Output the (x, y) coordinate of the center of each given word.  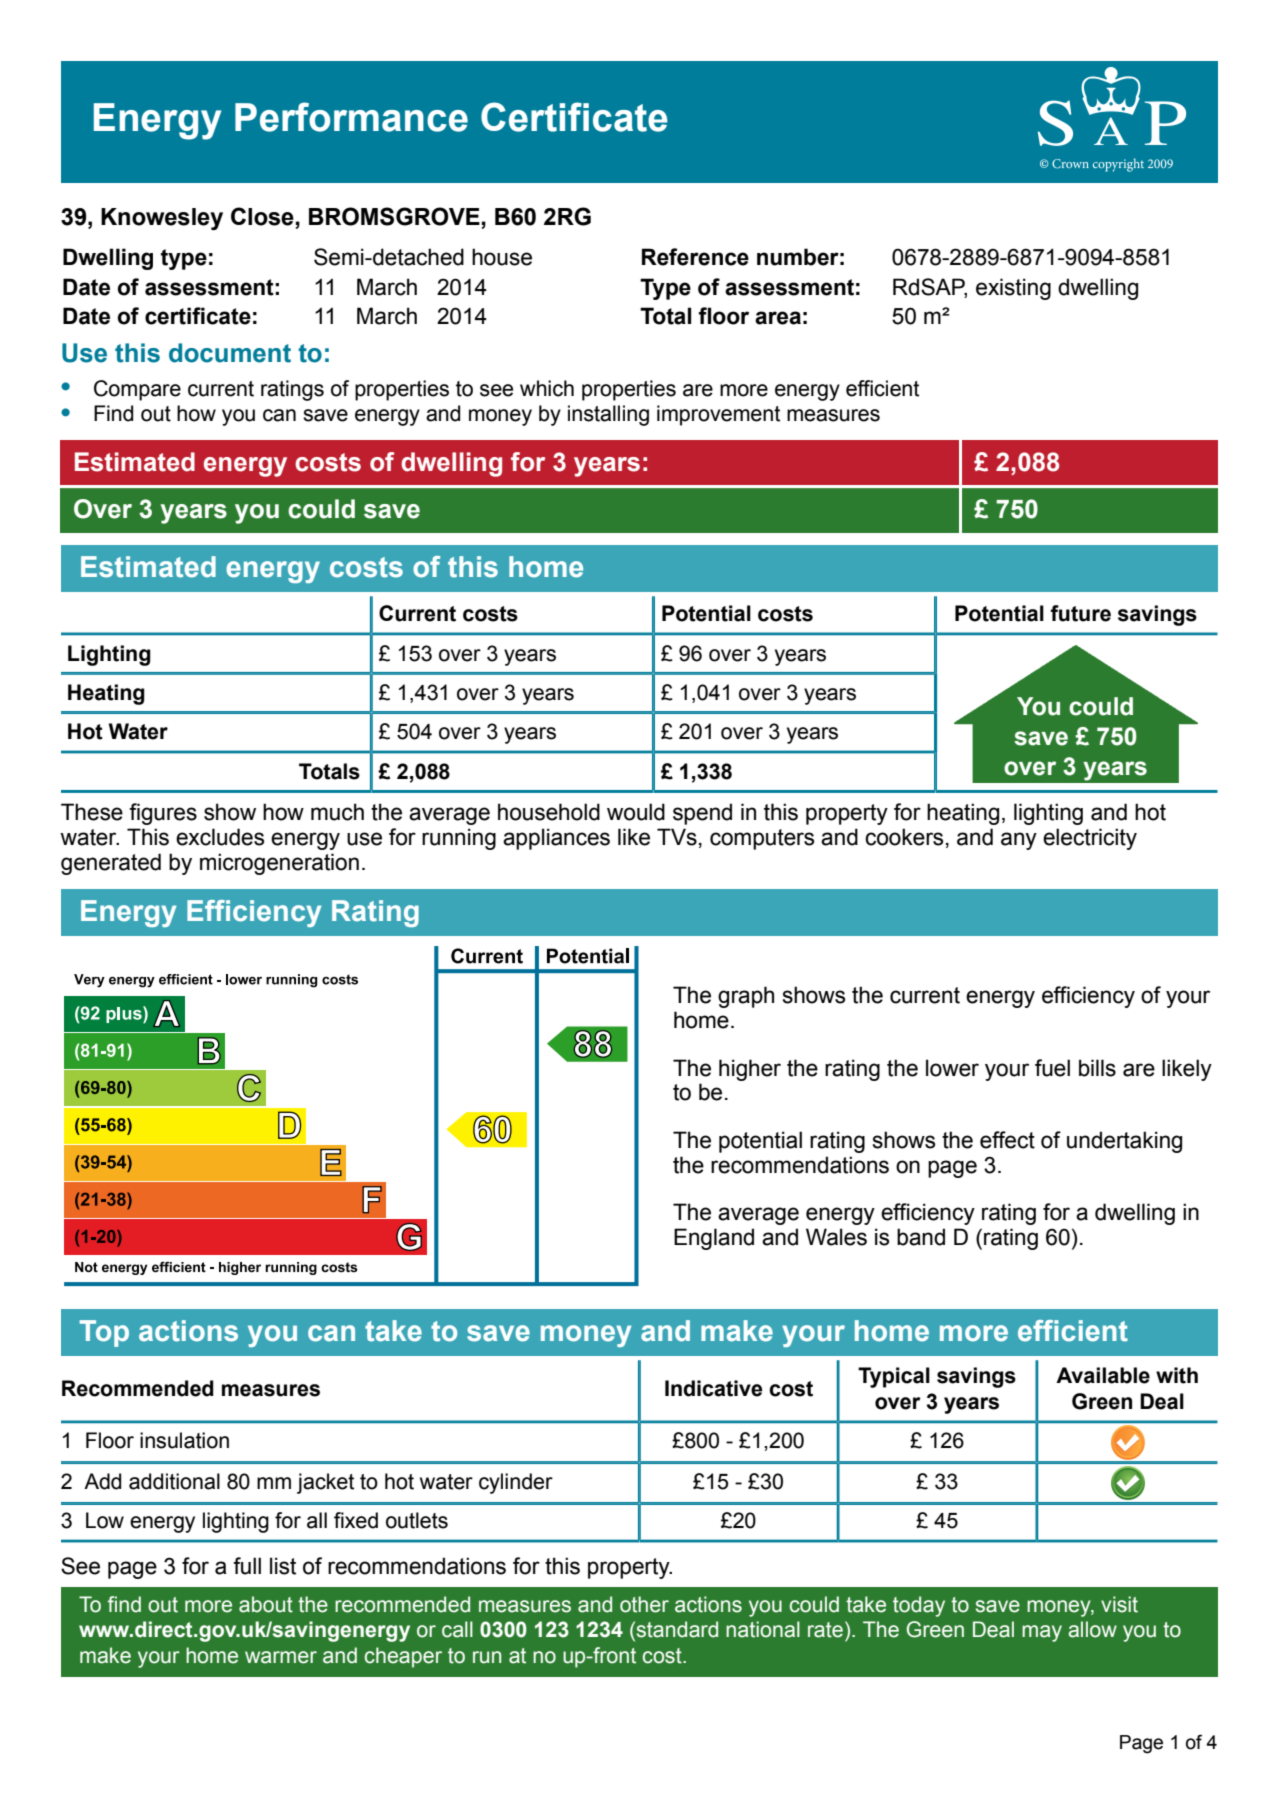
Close (262, 216)
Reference (695, 257)
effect (1007, 1140)
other (644, 1604)
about (266, 1604)
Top (104, 1333)
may (1042, 1633)
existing (1013, 289)
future (1080, 613)
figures (163, 814)
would (636, 812)
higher (750, 1070)
